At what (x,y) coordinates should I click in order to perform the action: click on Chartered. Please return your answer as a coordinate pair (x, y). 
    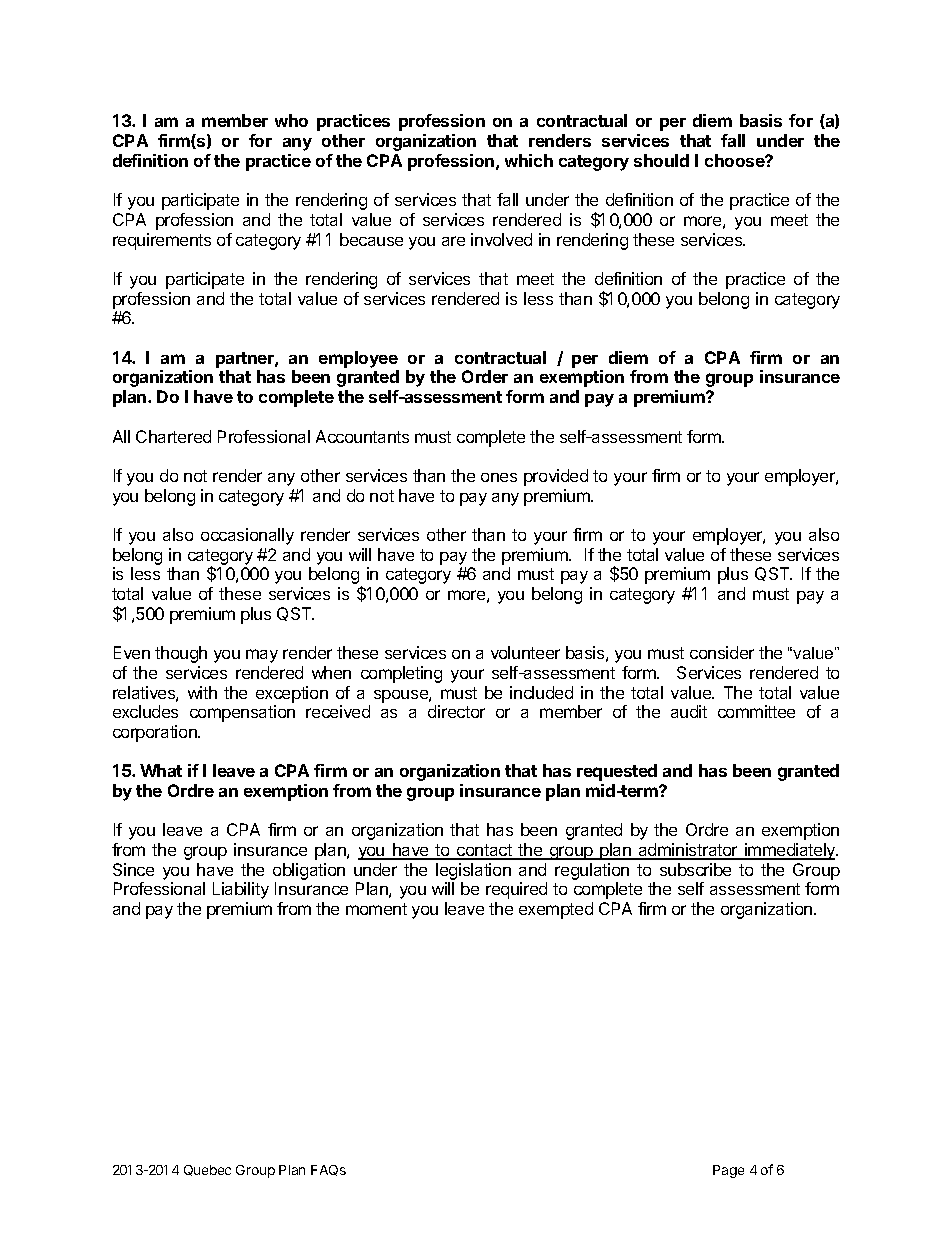
    Looking at the image, I should click on (173, 436).
